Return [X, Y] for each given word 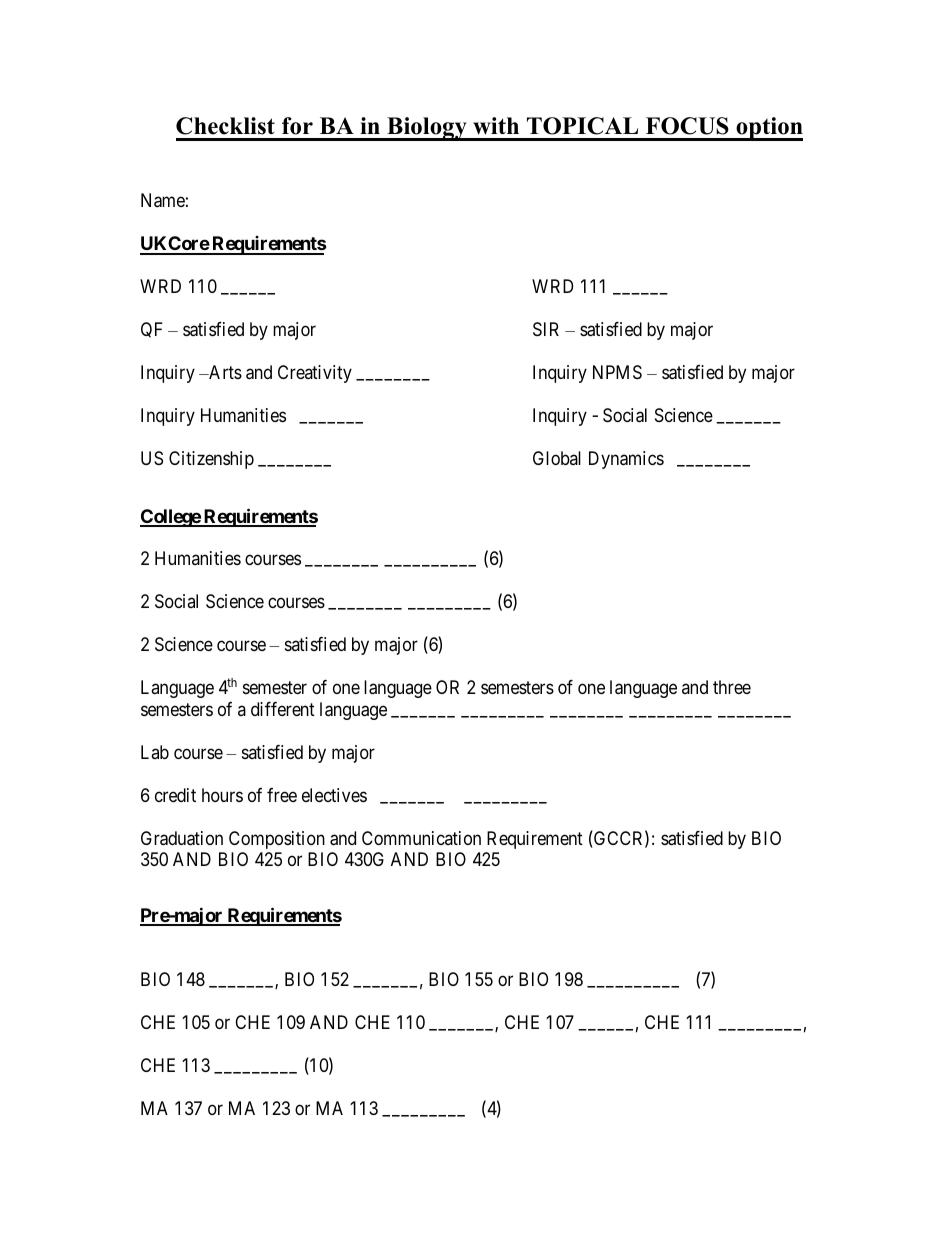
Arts [224, 372]
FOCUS [687, 126]
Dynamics [626, 460]
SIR [546, 329]
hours [222, 795]
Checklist [225, 126]
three [732, 687]
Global [557, 458]
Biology [427, 129]
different [283, 709]
